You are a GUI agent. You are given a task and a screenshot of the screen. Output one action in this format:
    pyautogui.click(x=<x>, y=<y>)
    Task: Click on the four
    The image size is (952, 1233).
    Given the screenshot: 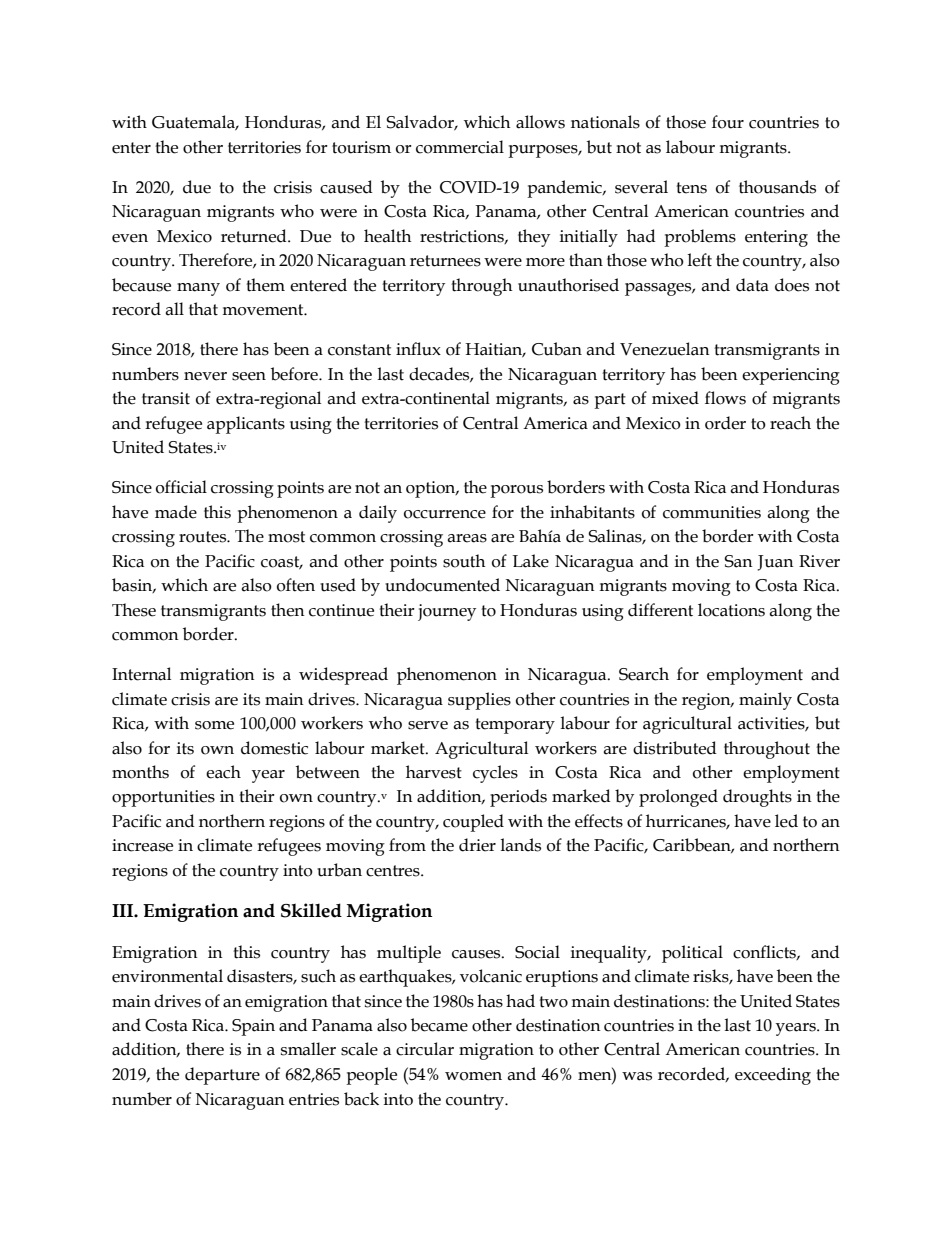 What is the action you would take?
    pyautogui.click(x=728, y=122)
